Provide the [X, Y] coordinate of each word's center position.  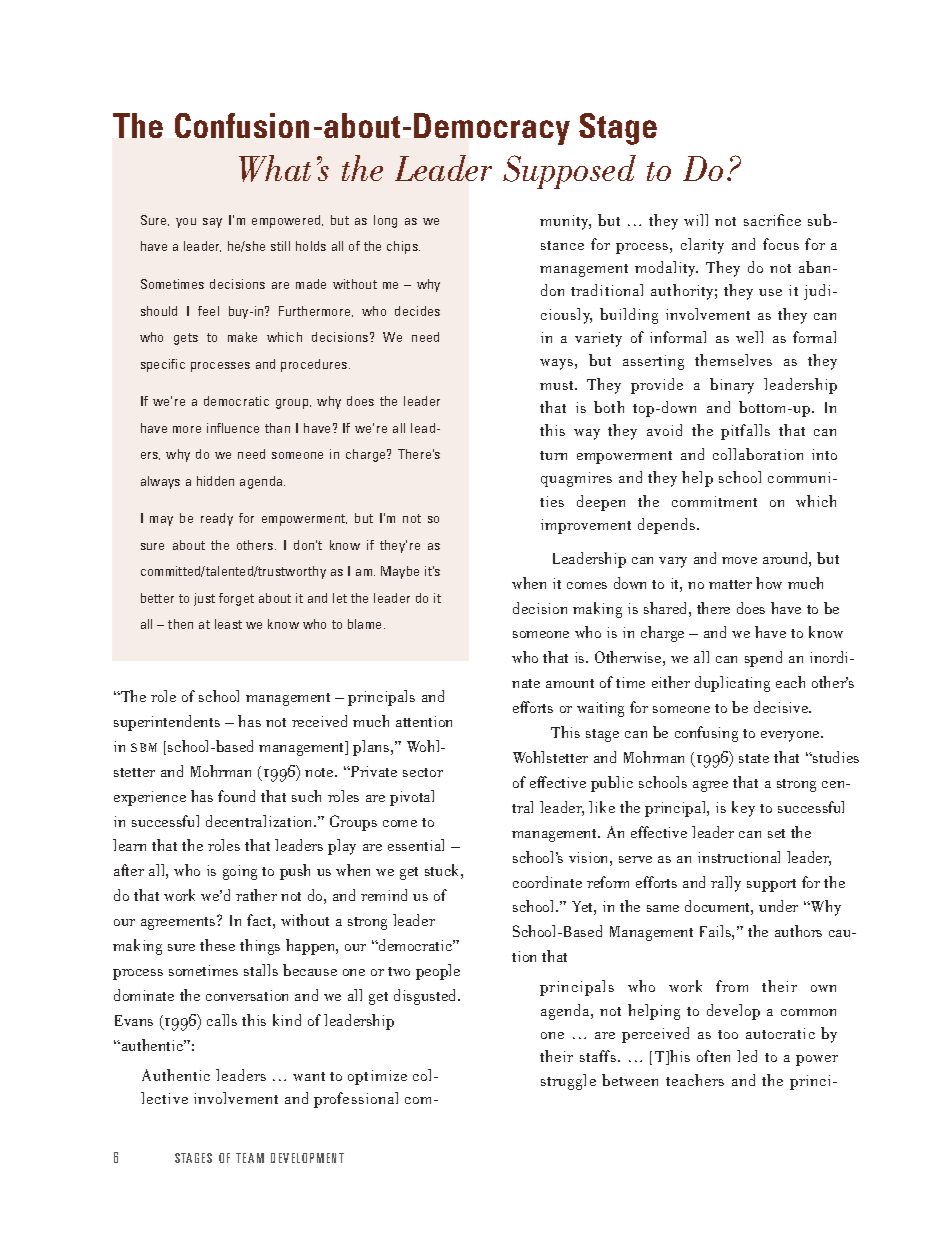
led [747, 1056]
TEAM [250, 1158]
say [212, 223]
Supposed [569, 172]
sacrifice [772, 220]
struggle [568, 1082]
